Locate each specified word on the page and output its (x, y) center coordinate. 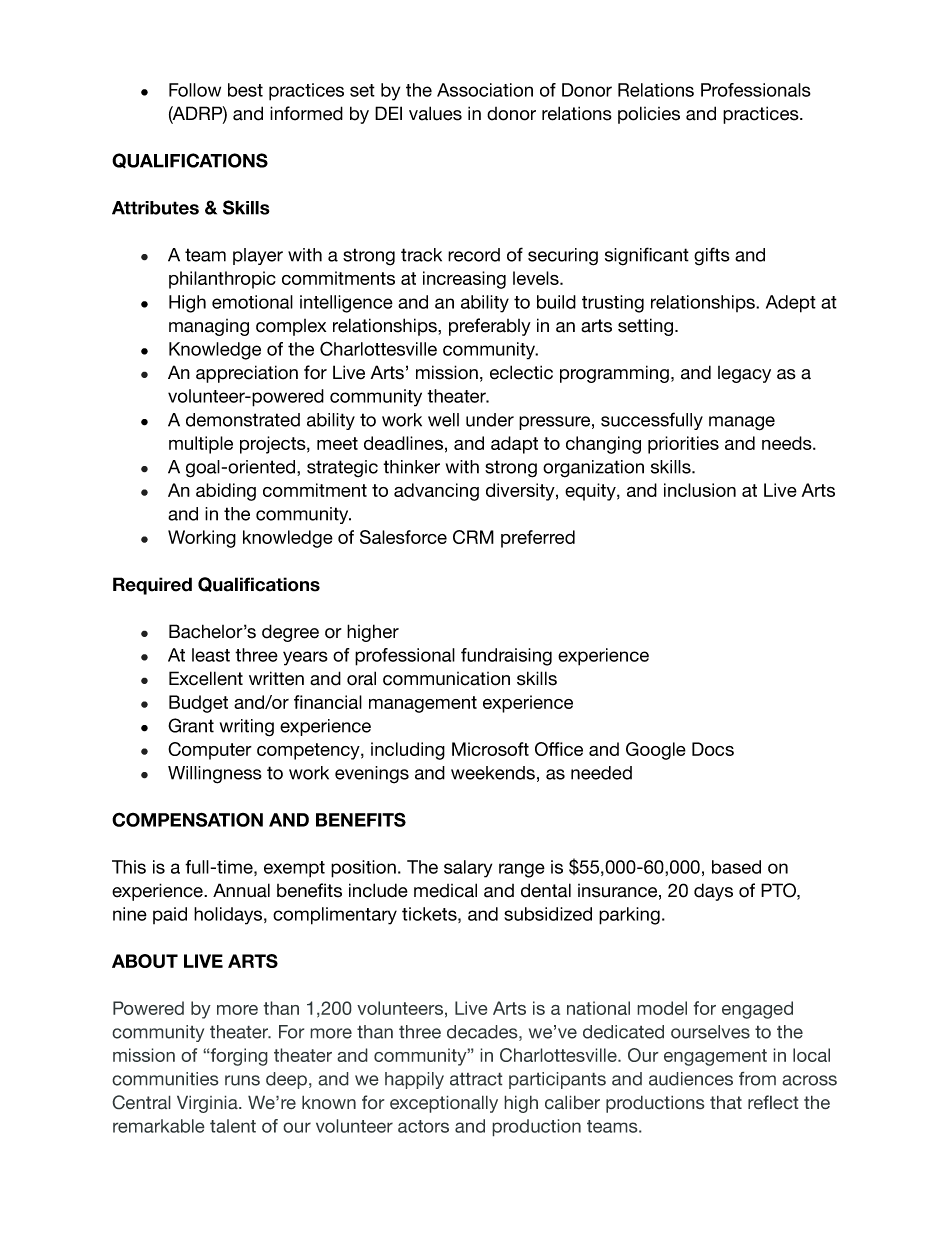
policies (649, 115)
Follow (195, 90)
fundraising (506, 657)
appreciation (247, 374)
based (736, 867)
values (435, 113)
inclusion (700, 490)
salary (468, 869)
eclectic (521, 372)
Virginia (208, 1104)
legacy (744, 374)
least (211, 655)
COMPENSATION (187, 819)
